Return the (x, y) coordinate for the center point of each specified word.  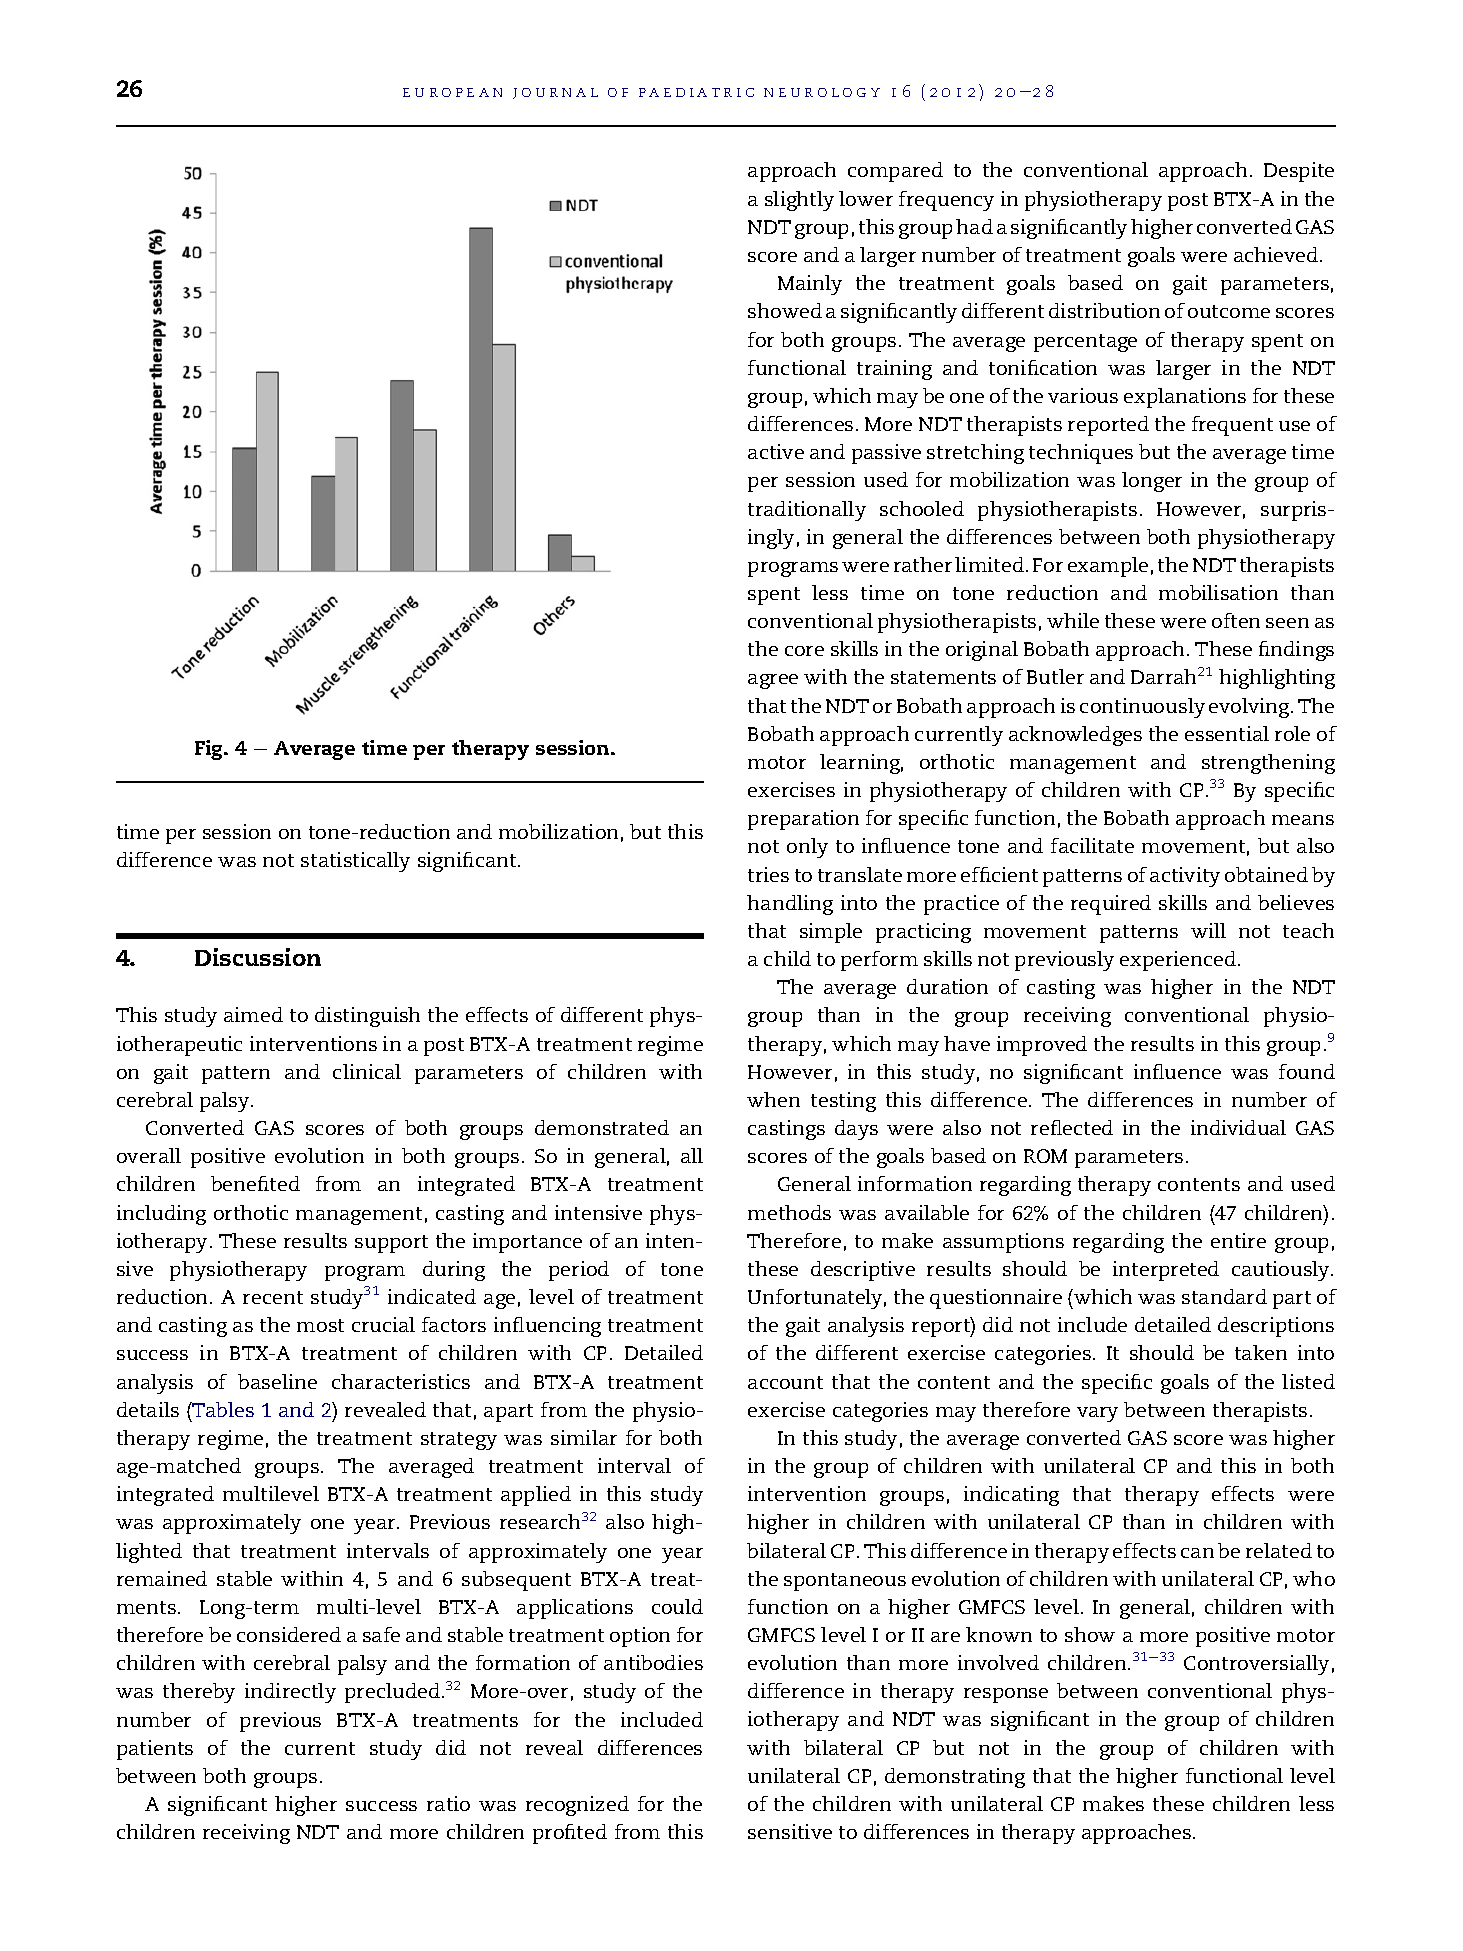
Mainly (810, 285)
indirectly (290, 1693)
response (1006, 1695)
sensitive (790, 1831)
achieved (1277, 254)
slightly (799, 201)
